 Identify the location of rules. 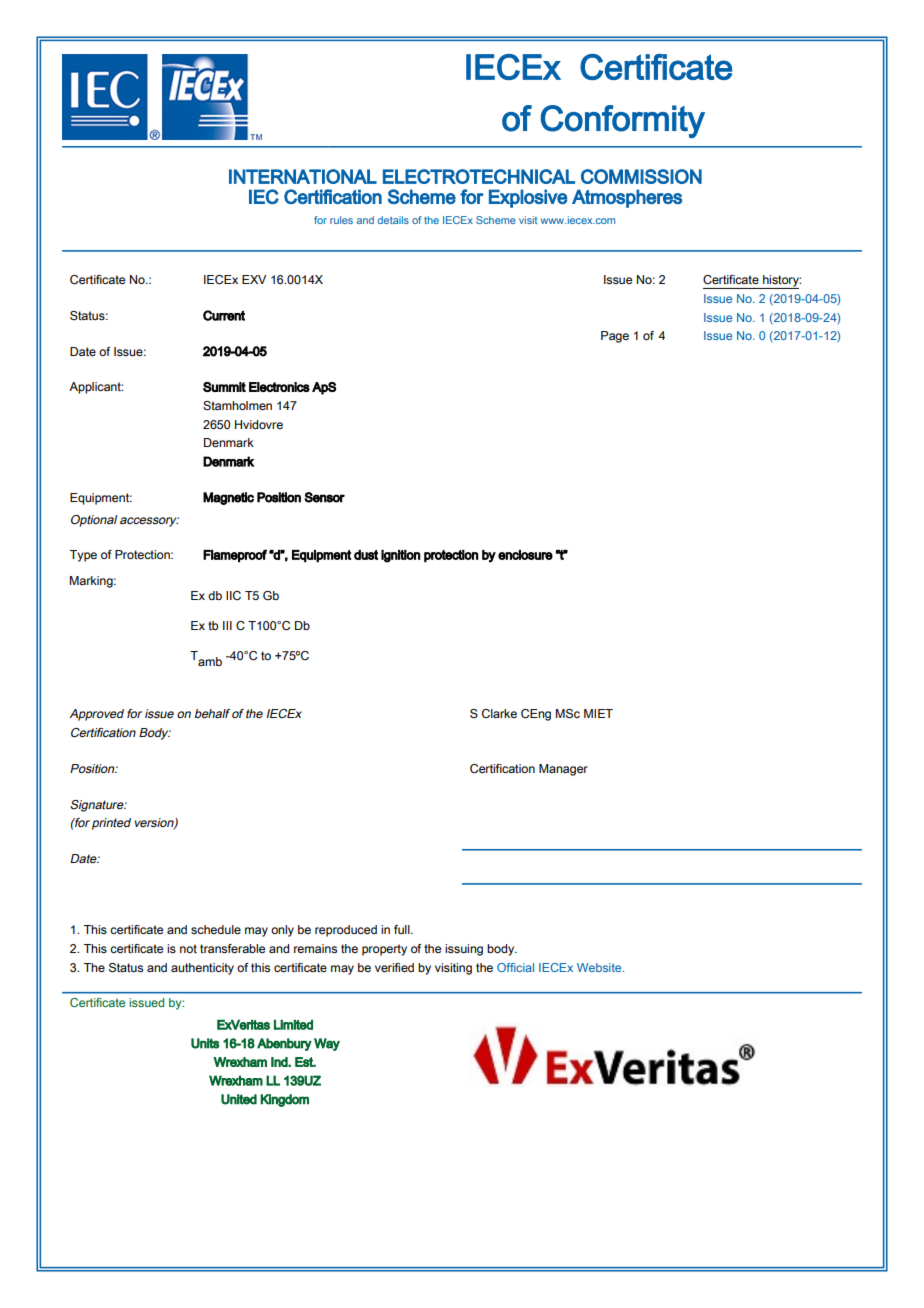
(341, 220).
